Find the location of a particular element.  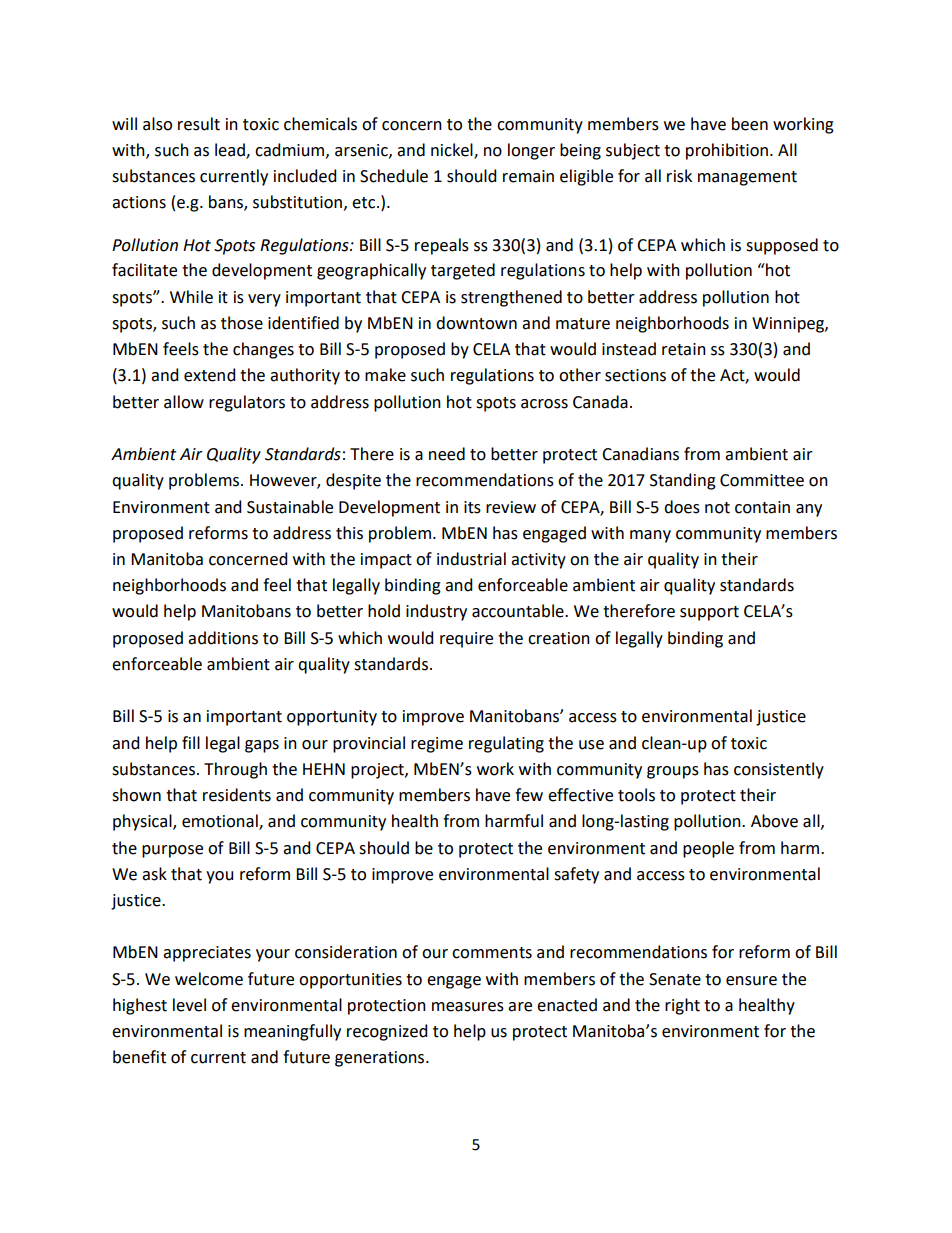

lead is located at coordinates (231, 151).
